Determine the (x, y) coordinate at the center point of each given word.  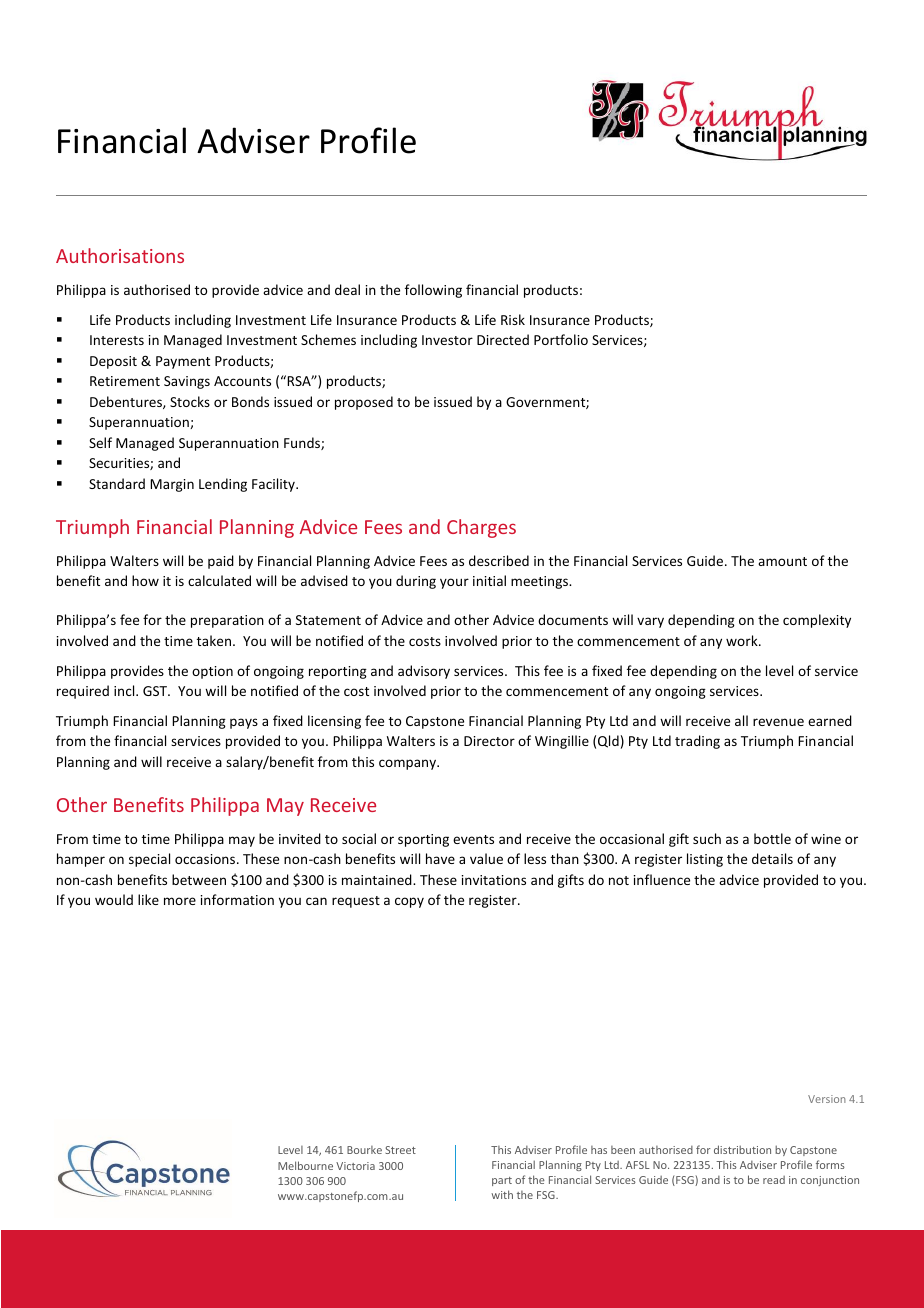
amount (782, 561)
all (741, 720)
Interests (117, 340)
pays (244, 723)
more (180, 901)
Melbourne (305, 1165)
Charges (481, 528)
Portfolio (561, 339)
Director (489, 741)
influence (662, 879)
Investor (447, 340)
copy (409, 902)
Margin (172, 485)
